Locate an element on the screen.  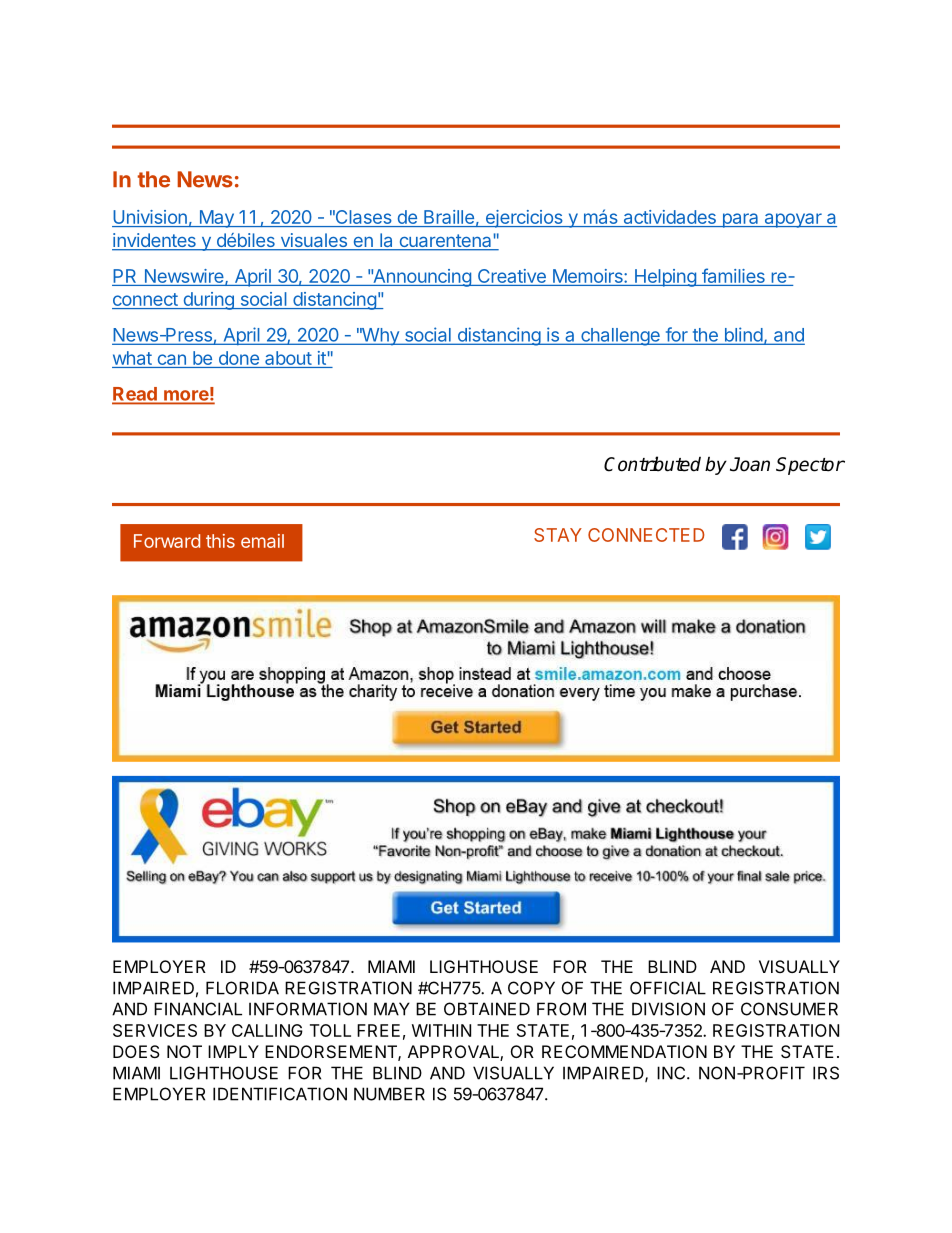
para is located at coordinates (740, 220).
